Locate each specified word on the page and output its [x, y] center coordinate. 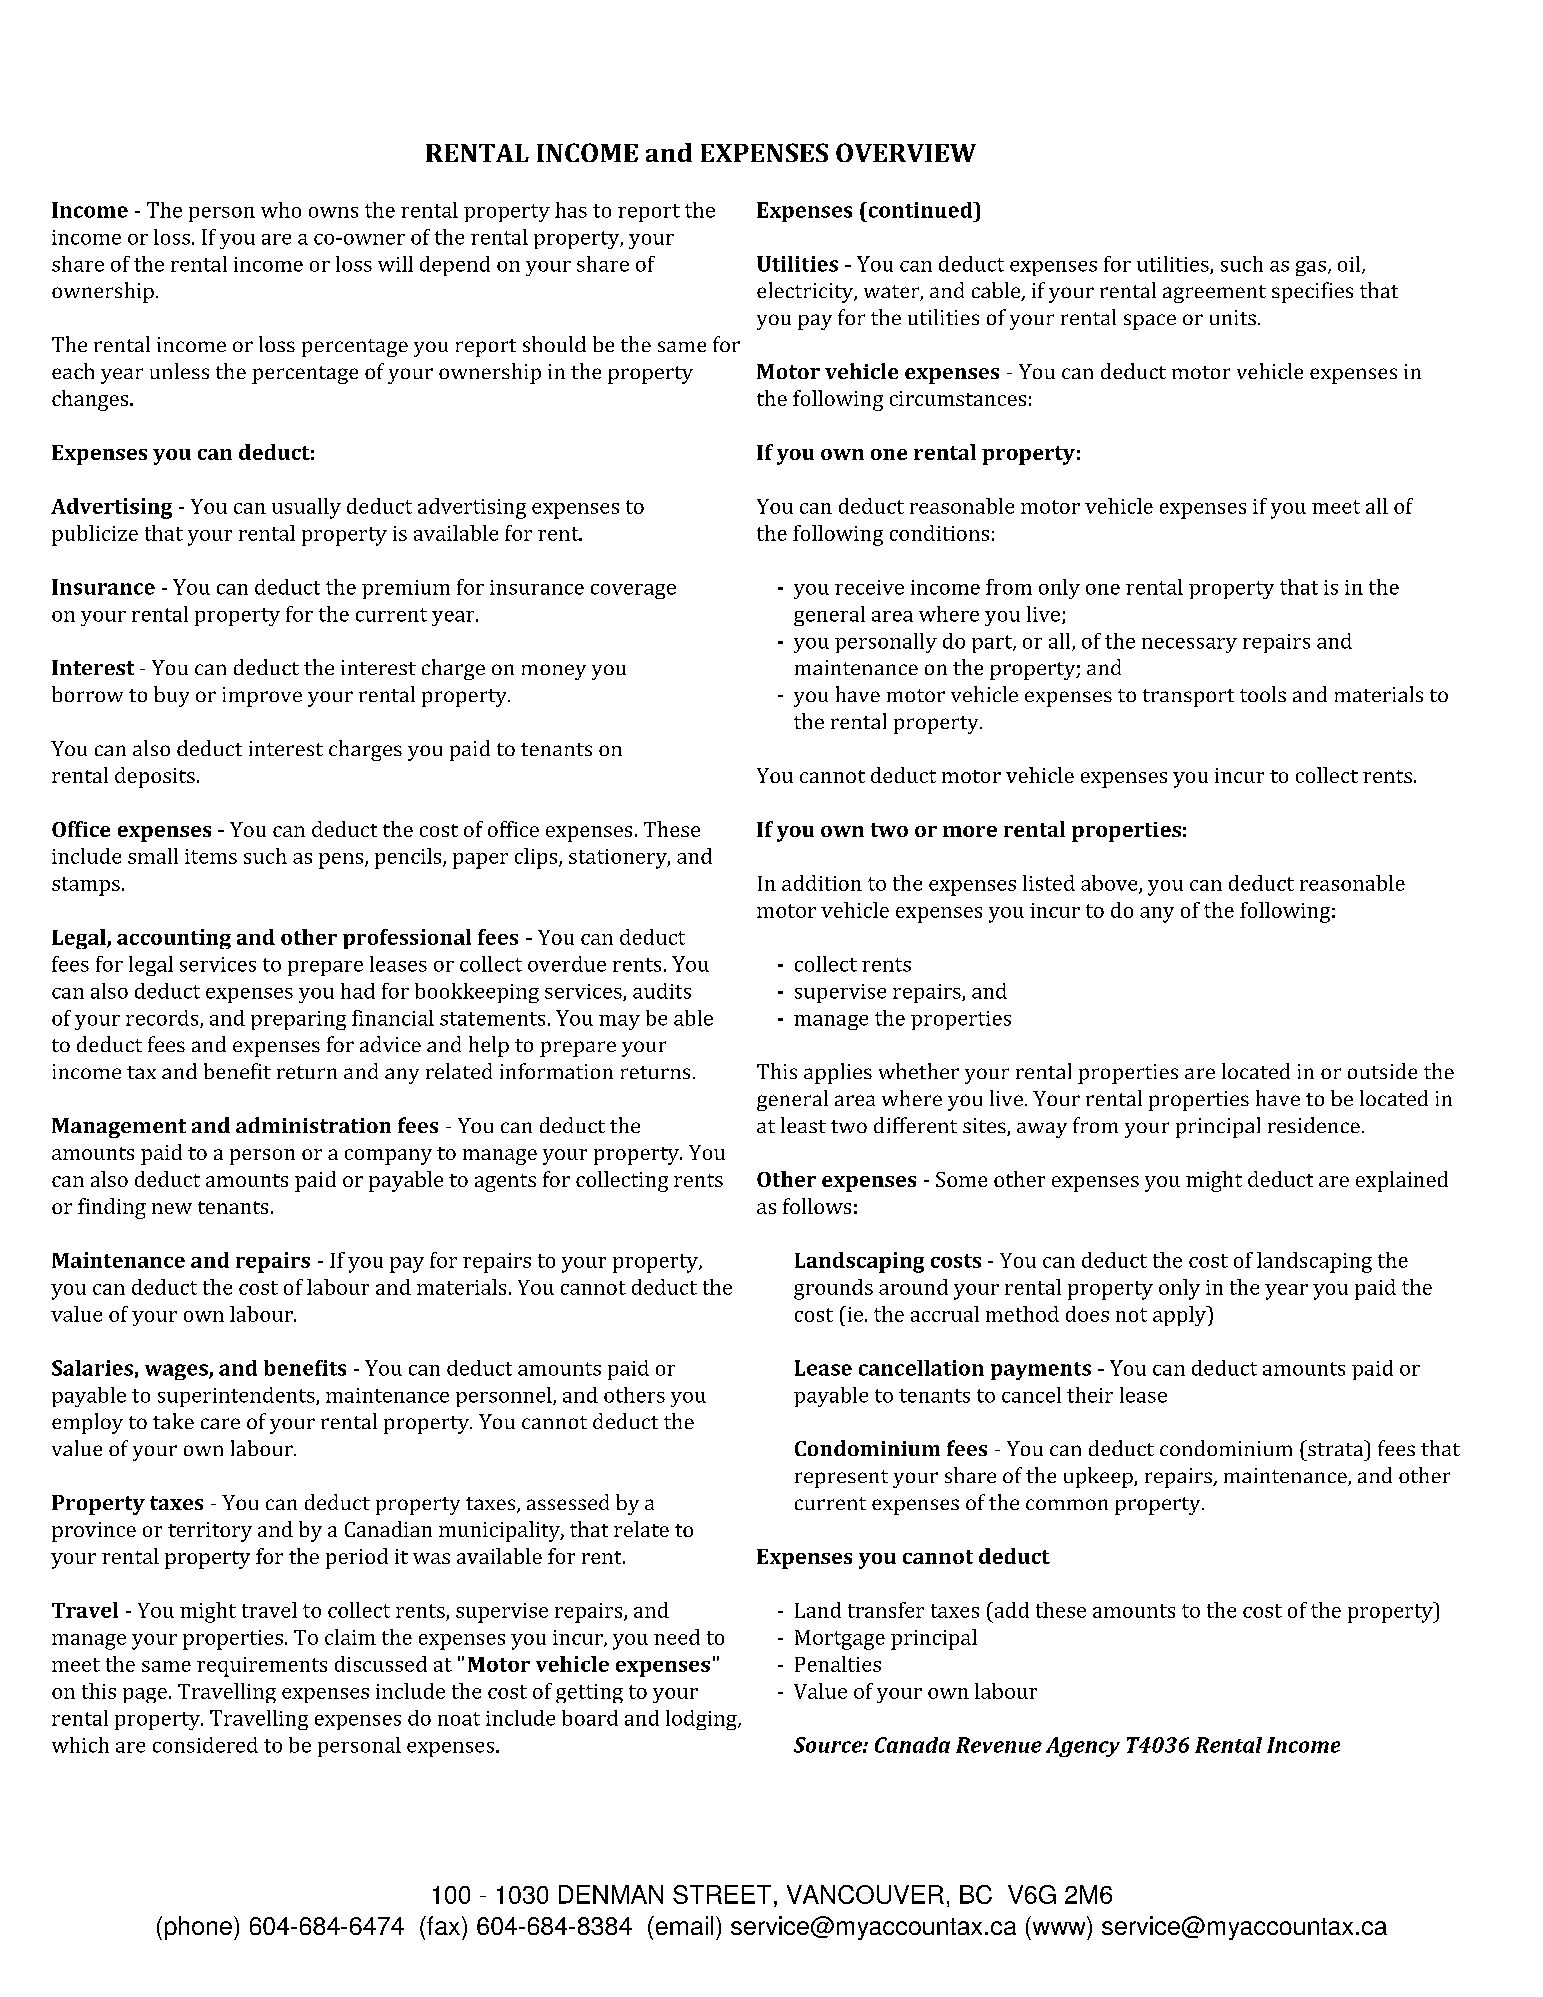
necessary [1189, 645]
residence [1314, 1125]
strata [1335, 1449]
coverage [633, 591]
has [571, 210]
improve [262, 697]
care [220, 1423]
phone [198, 1928]
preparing [298, 1020]
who [281, 210]
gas [1311, 268]
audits [662, 991]
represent [841, 1479]
